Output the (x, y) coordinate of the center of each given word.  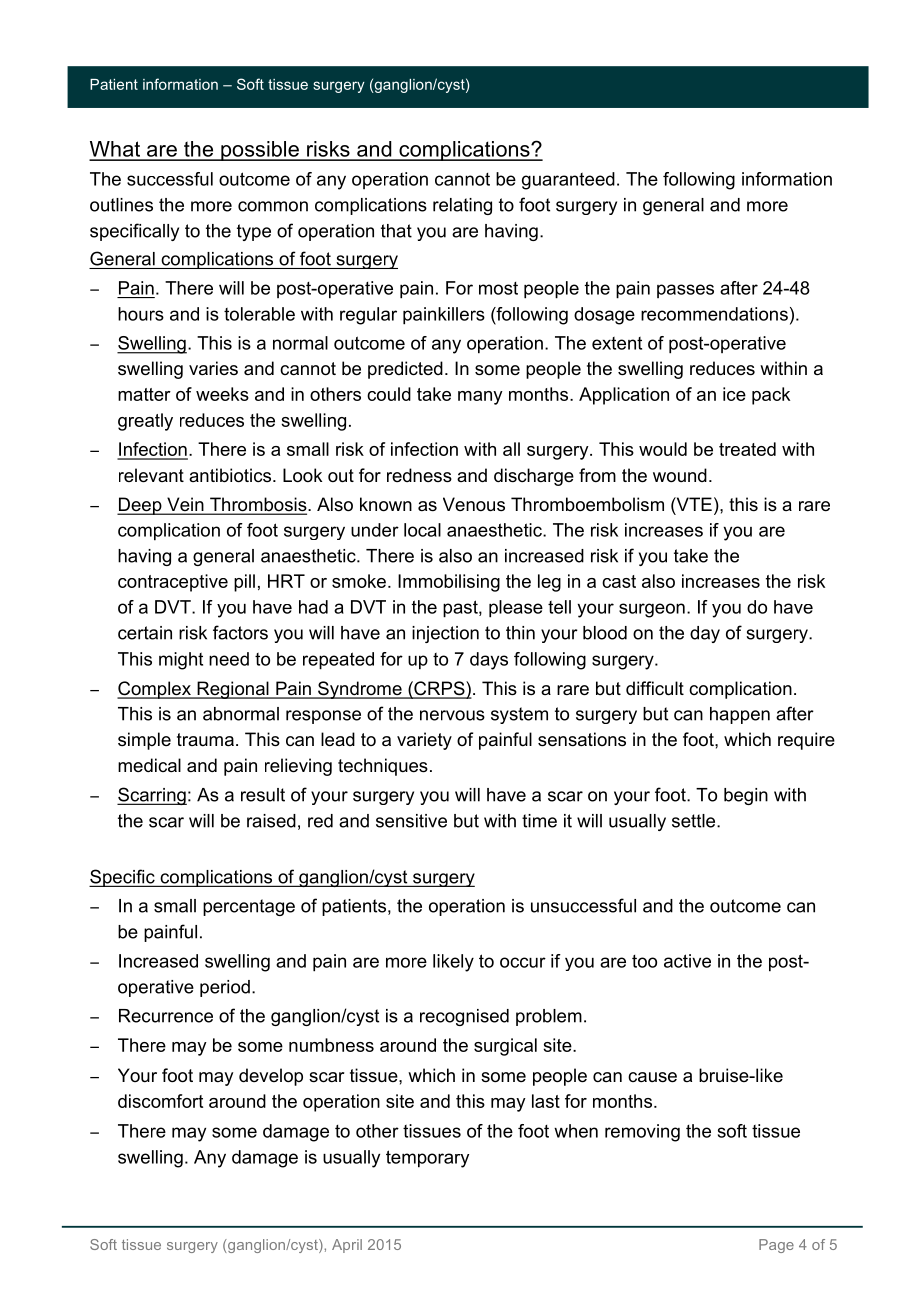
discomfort (160, 1101)
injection (445, 634)
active (687, 961)
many (480, 398)
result (263, 795)
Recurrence (166, 1016)
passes (685, 291)
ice (734, 394)
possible (260, 151)
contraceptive (173, 583)
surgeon (652, 610)
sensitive (411, 821)
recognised (464, 1017)
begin (746, 796)
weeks (222, 394)
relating (462, 206)
